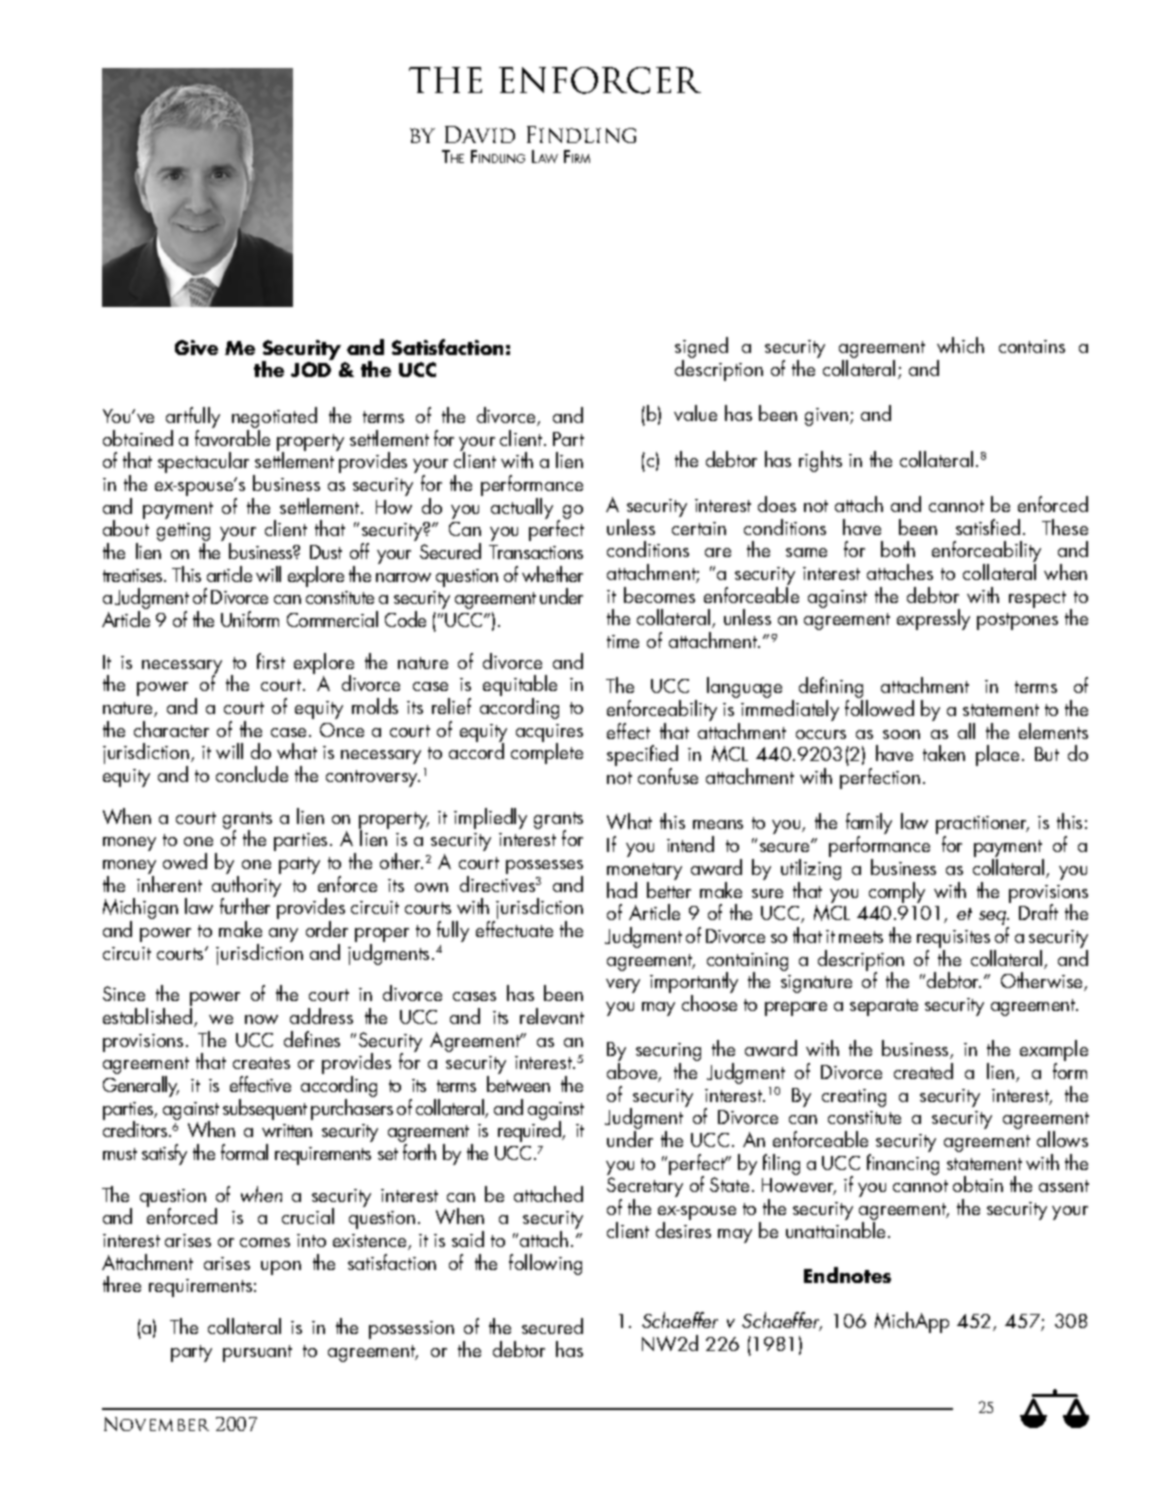  What do you see at coordinates (988, 527) in the document?
I see `satisfied` at bounding box center [988, 527].
